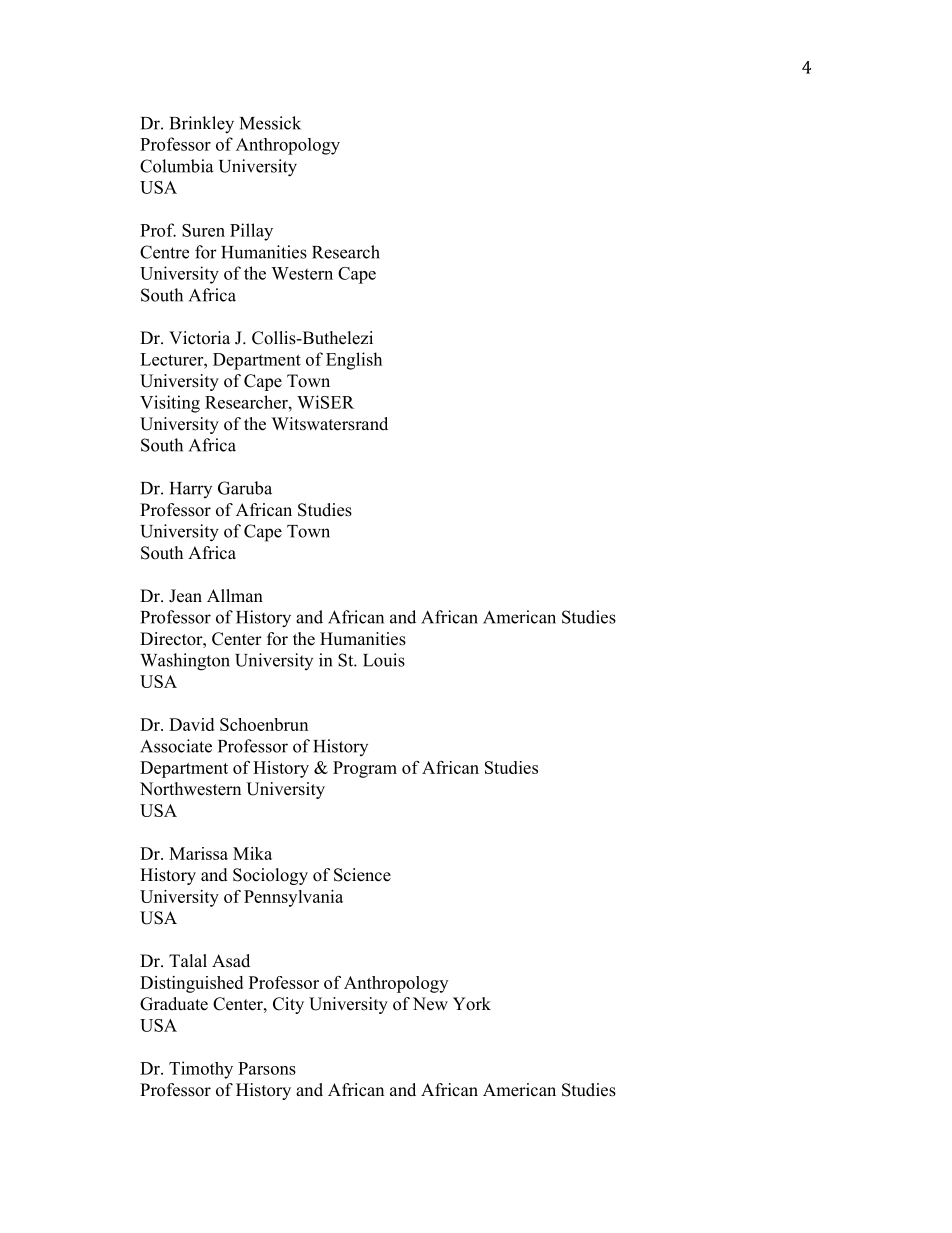  I want to click on Timothy, so click(201, 1070).
